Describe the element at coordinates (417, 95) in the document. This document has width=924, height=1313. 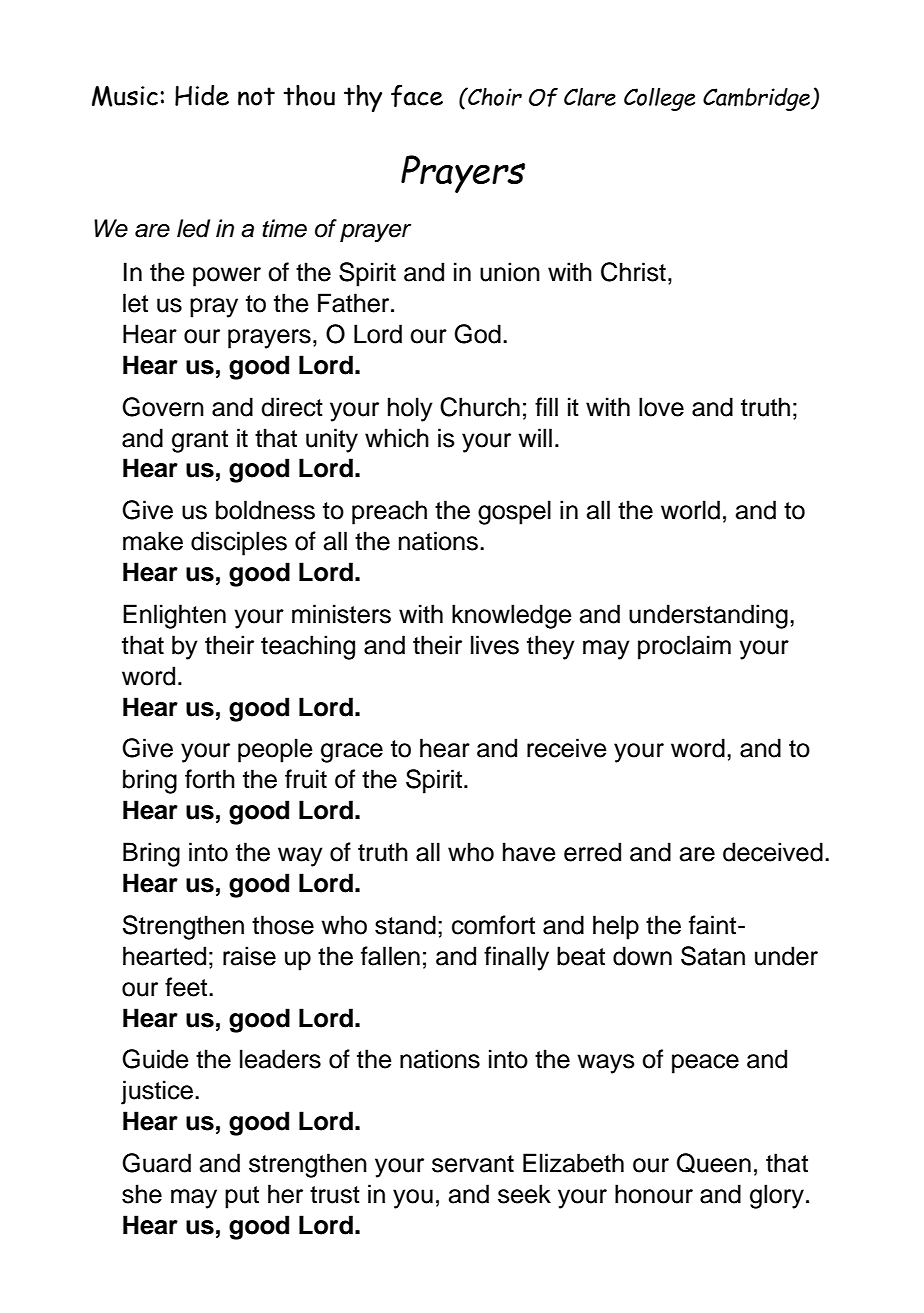
I see `face` at that location.
